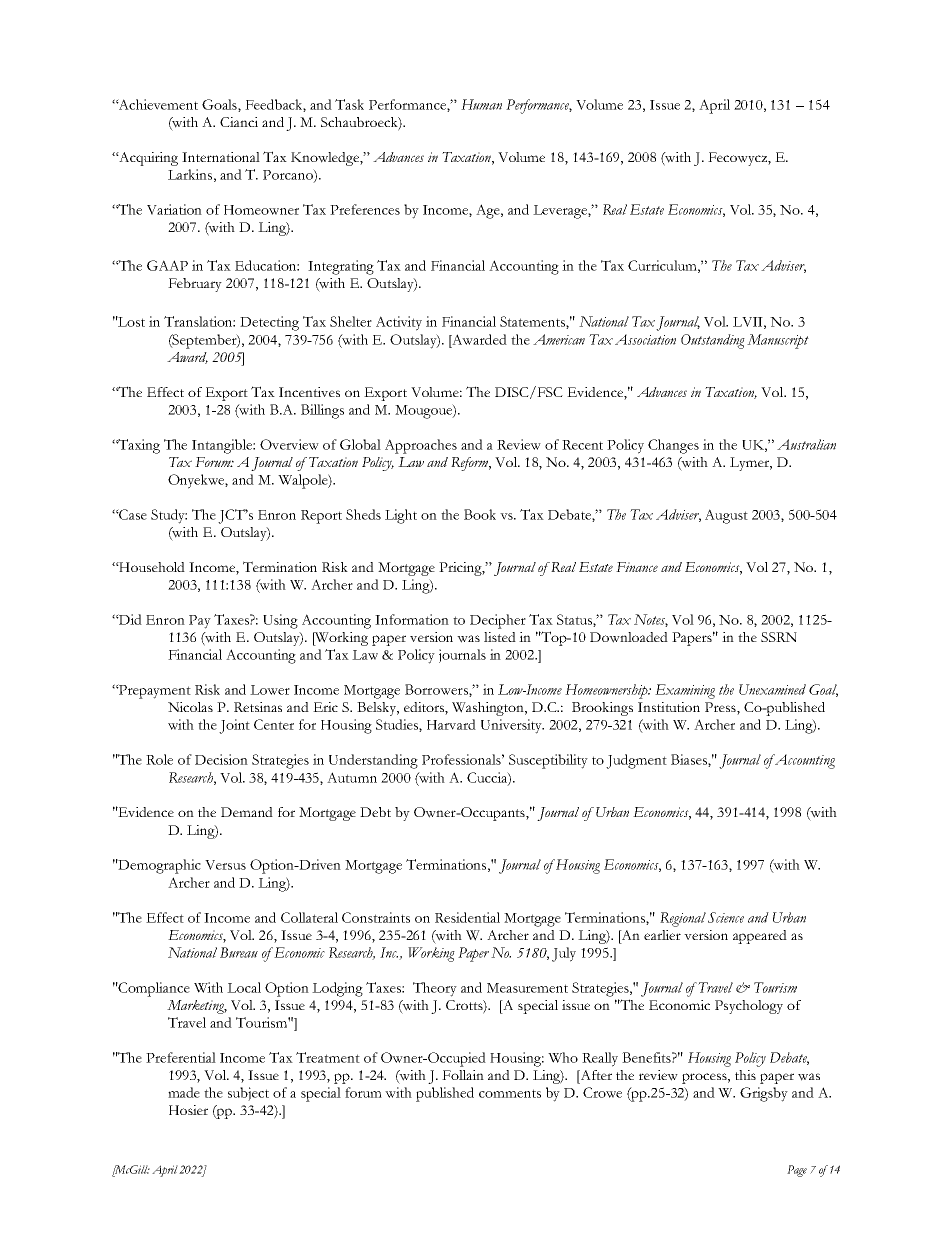 This document has width=952, height=1233. What do you see at coordinates (481, 104) in the document?
I see `Human` at bounding box center [481, 104].
